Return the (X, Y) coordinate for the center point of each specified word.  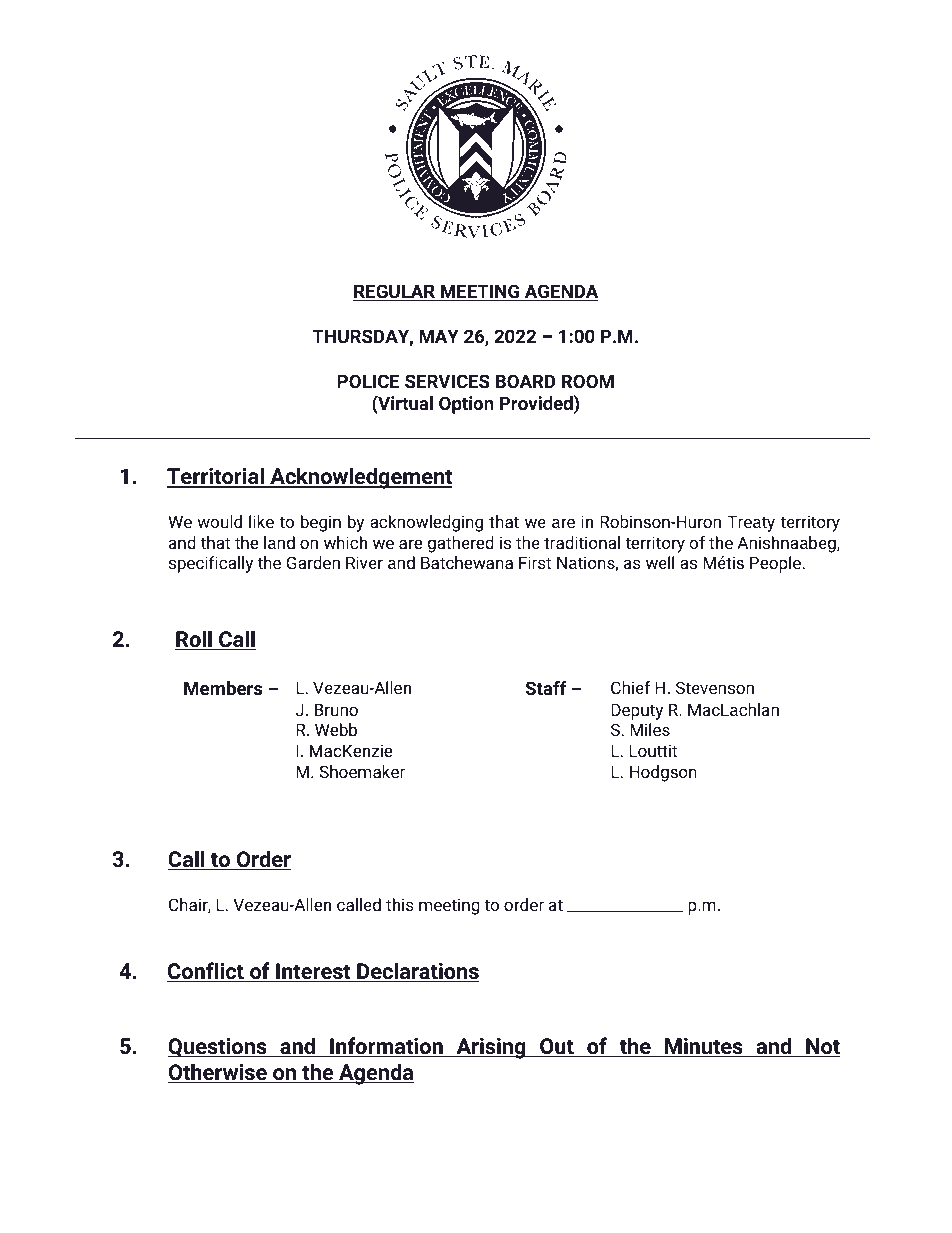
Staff (546, 688)
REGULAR (395, 292)
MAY (439, 336)
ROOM (588, 381)
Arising (491, 1048)
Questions (218, 1047)
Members (223, 688)
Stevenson (715, 687)
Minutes (704, 1047)
